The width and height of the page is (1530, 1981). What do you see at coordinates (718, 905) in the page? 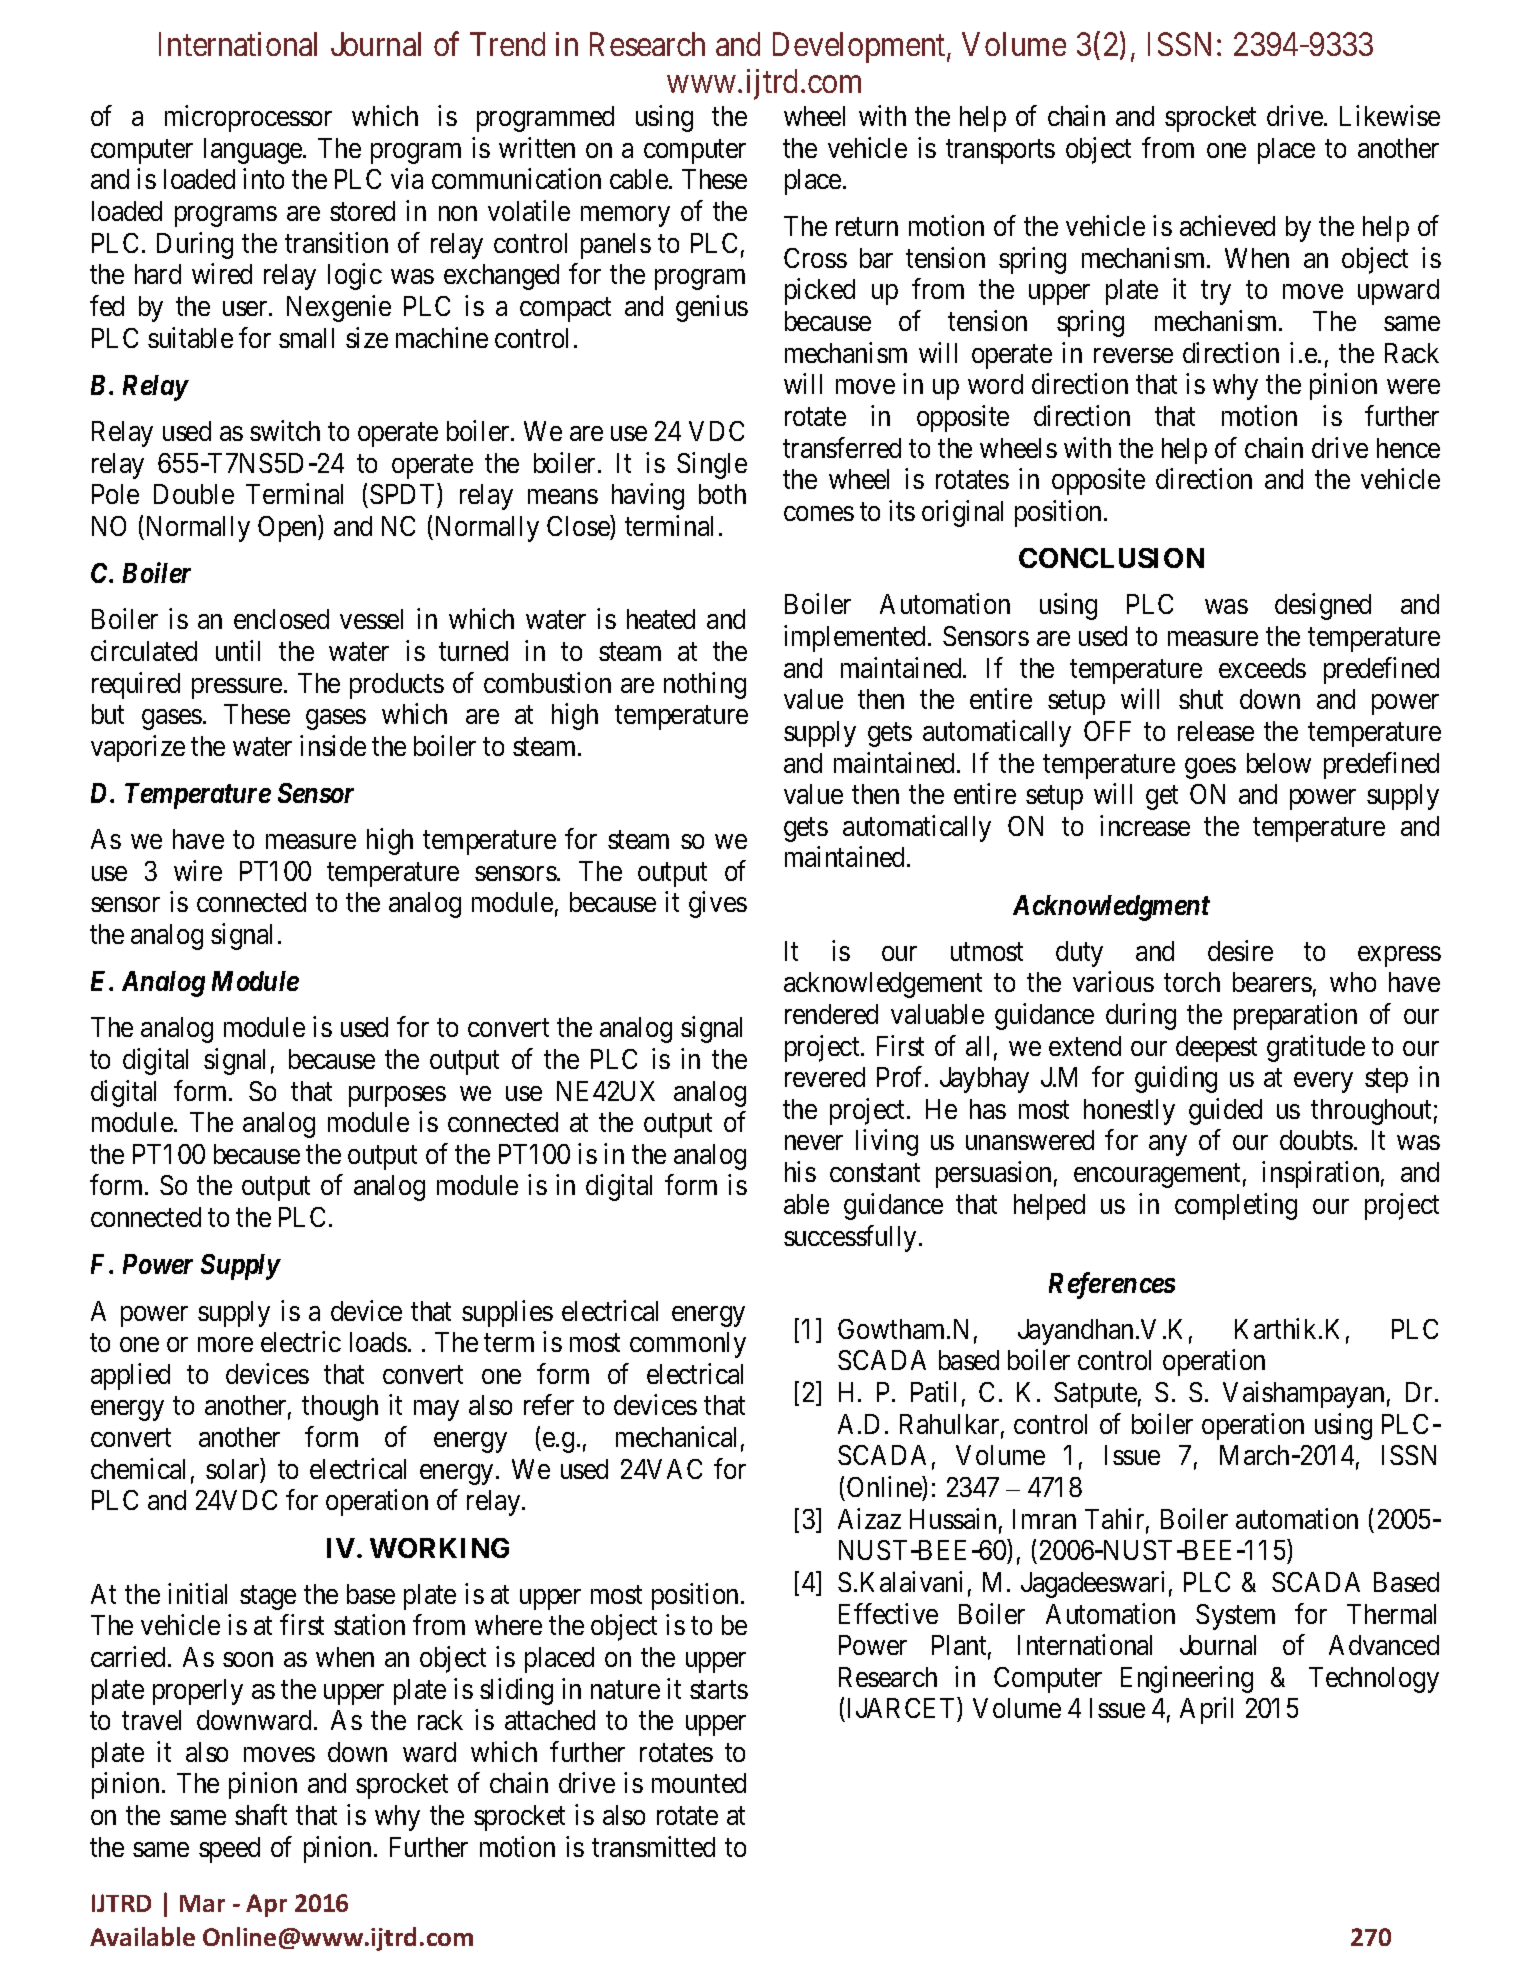
I see `gives` at bounding box center [718, 905].
